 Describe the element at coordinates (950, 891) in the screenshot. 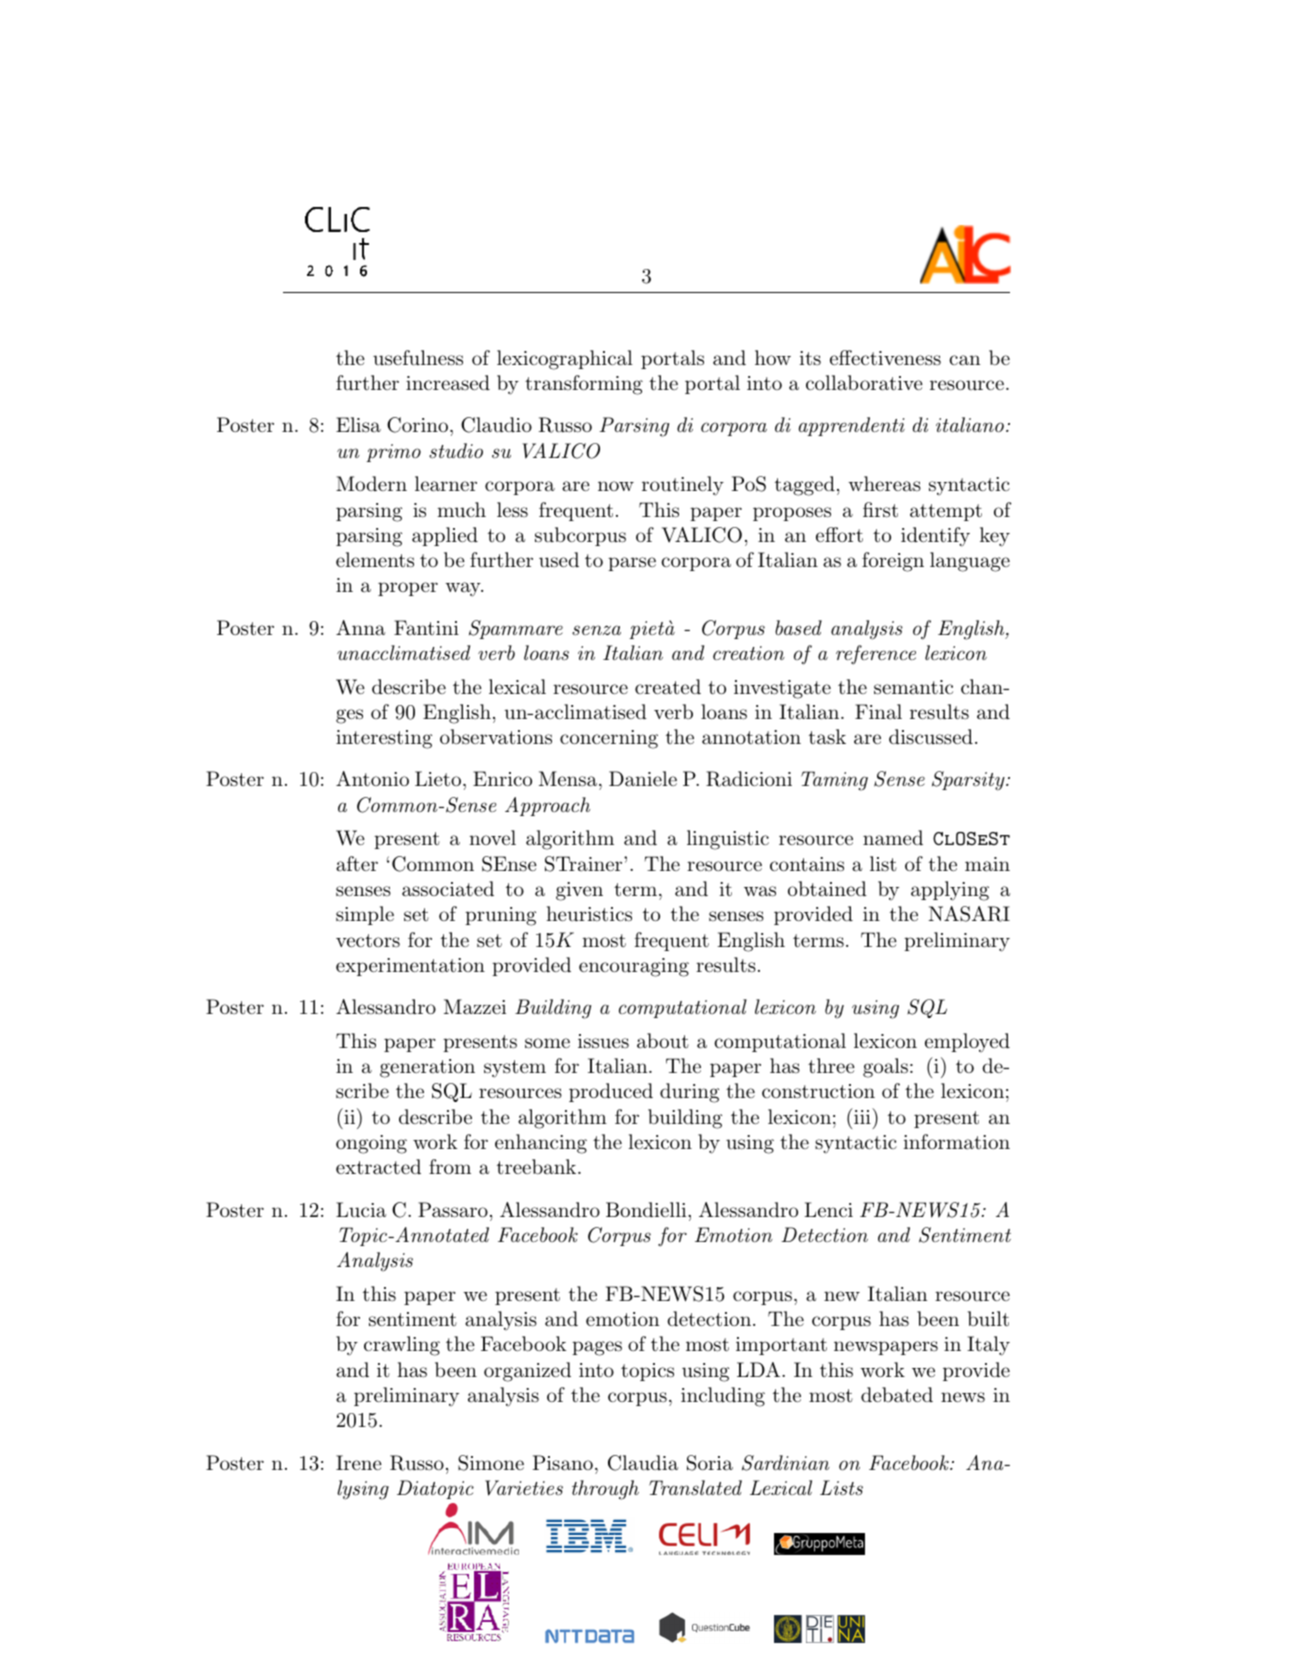

I see `applying` at that location.
